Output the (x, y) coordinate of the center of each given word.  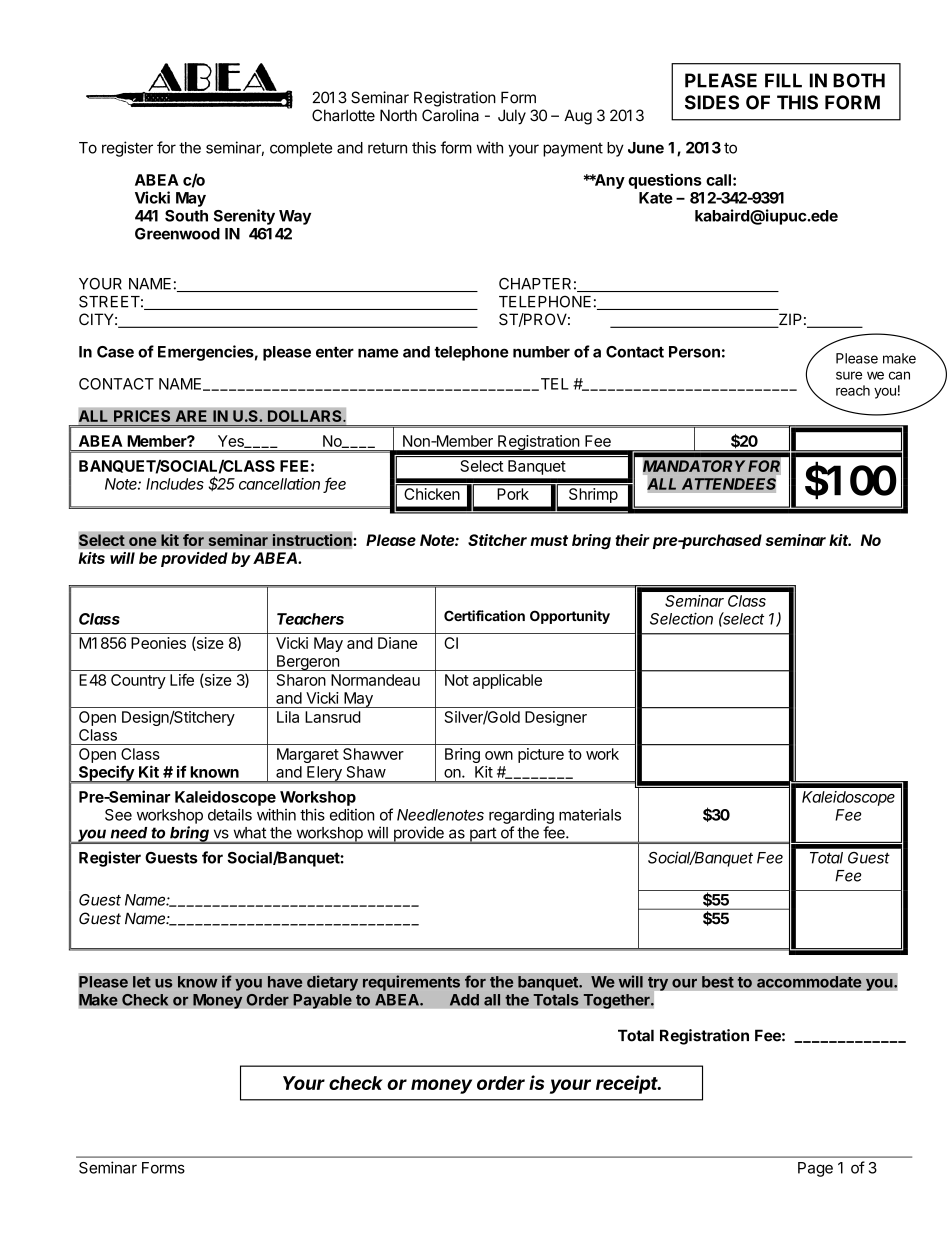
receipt (628, 1084)
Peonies (158, 643)
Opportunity (570, 617)
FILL (783, 80)
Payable (322, 1001)
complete (301, 149)
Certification (484, 616)
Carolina (450, 115)
